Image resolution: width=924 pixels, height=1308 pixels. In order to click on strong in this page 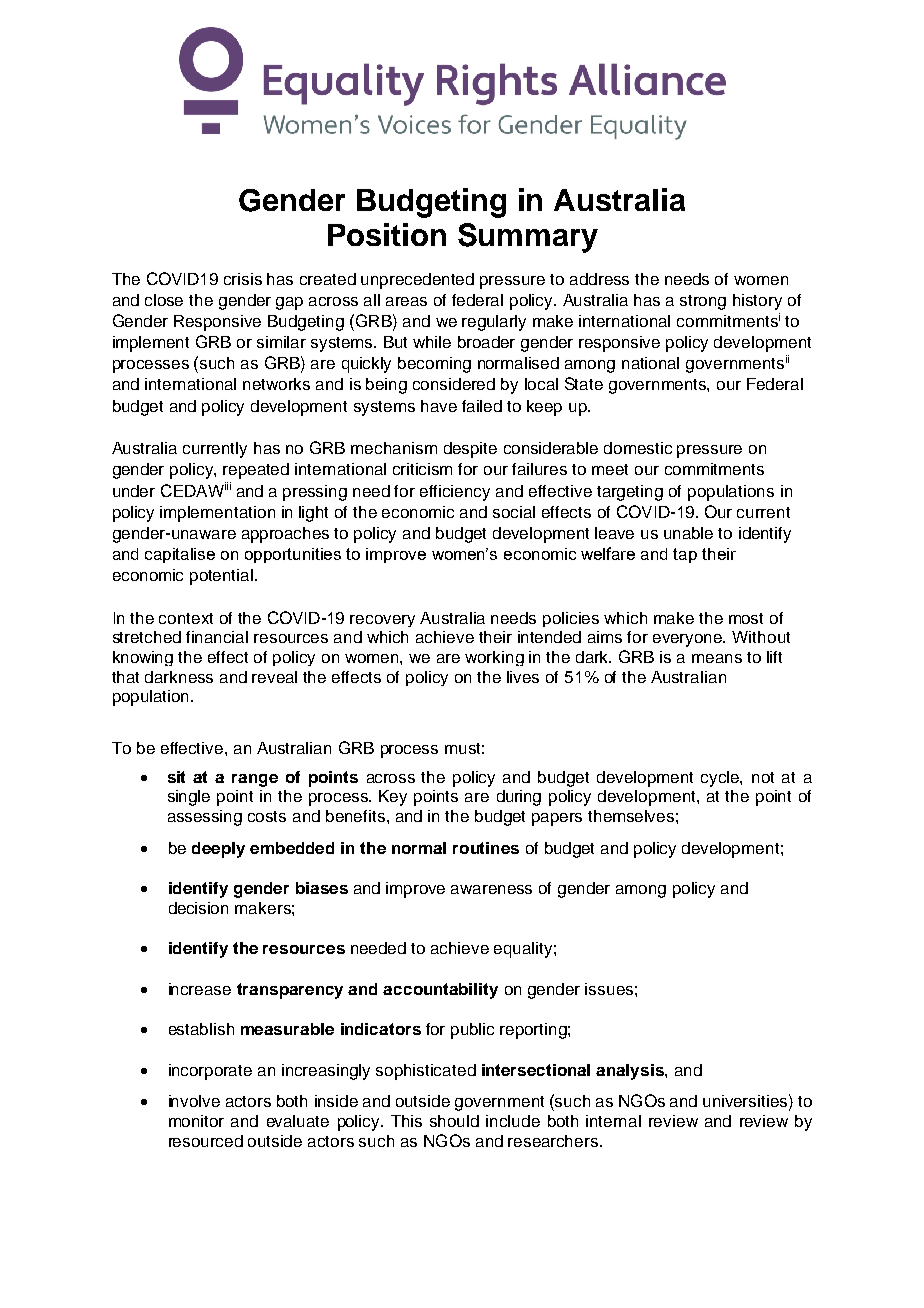, I will do `click(703, 302)`.
